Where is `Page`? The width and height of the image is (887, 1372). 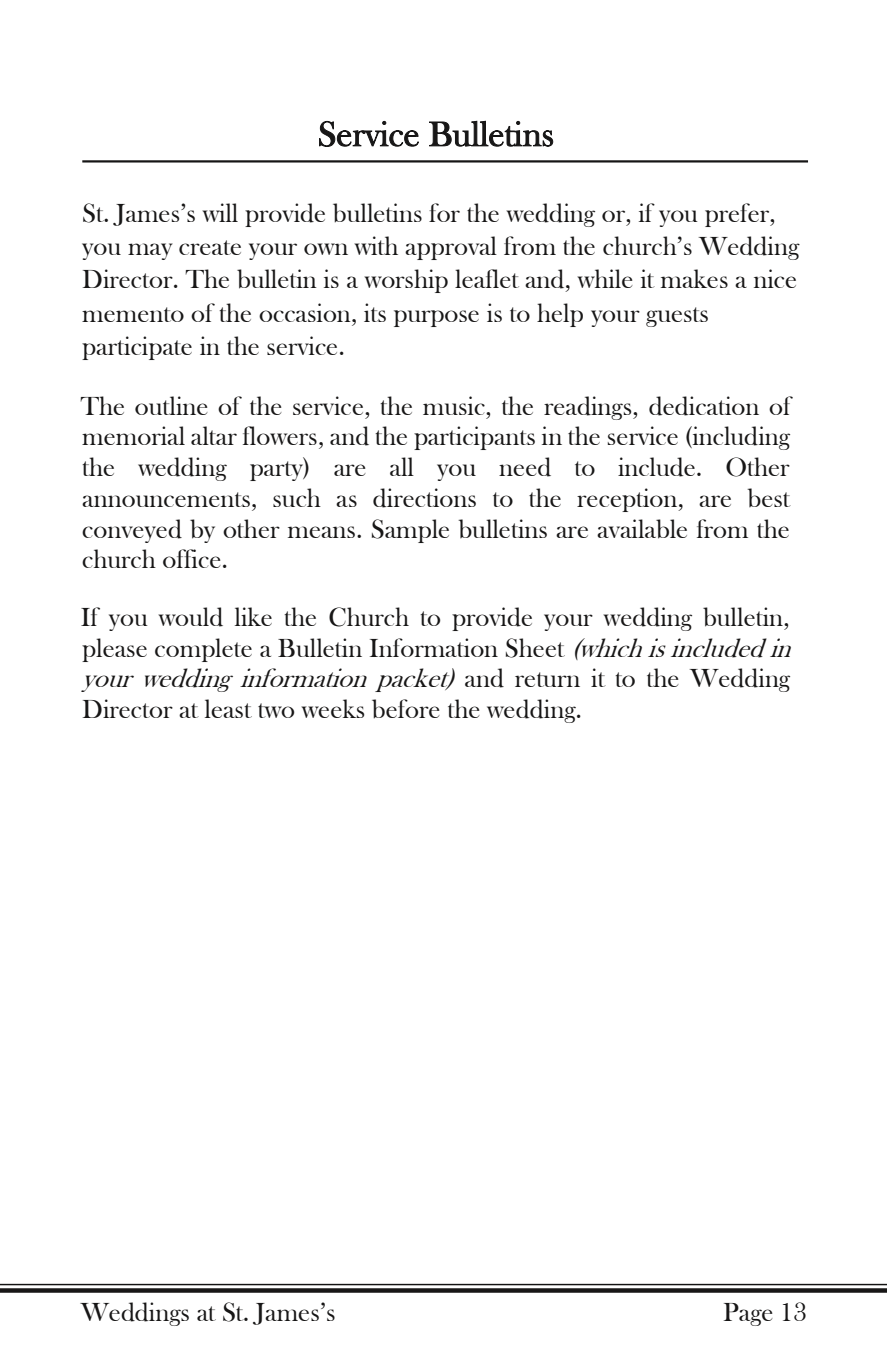 Page is located at coordinates (748, 1314).
